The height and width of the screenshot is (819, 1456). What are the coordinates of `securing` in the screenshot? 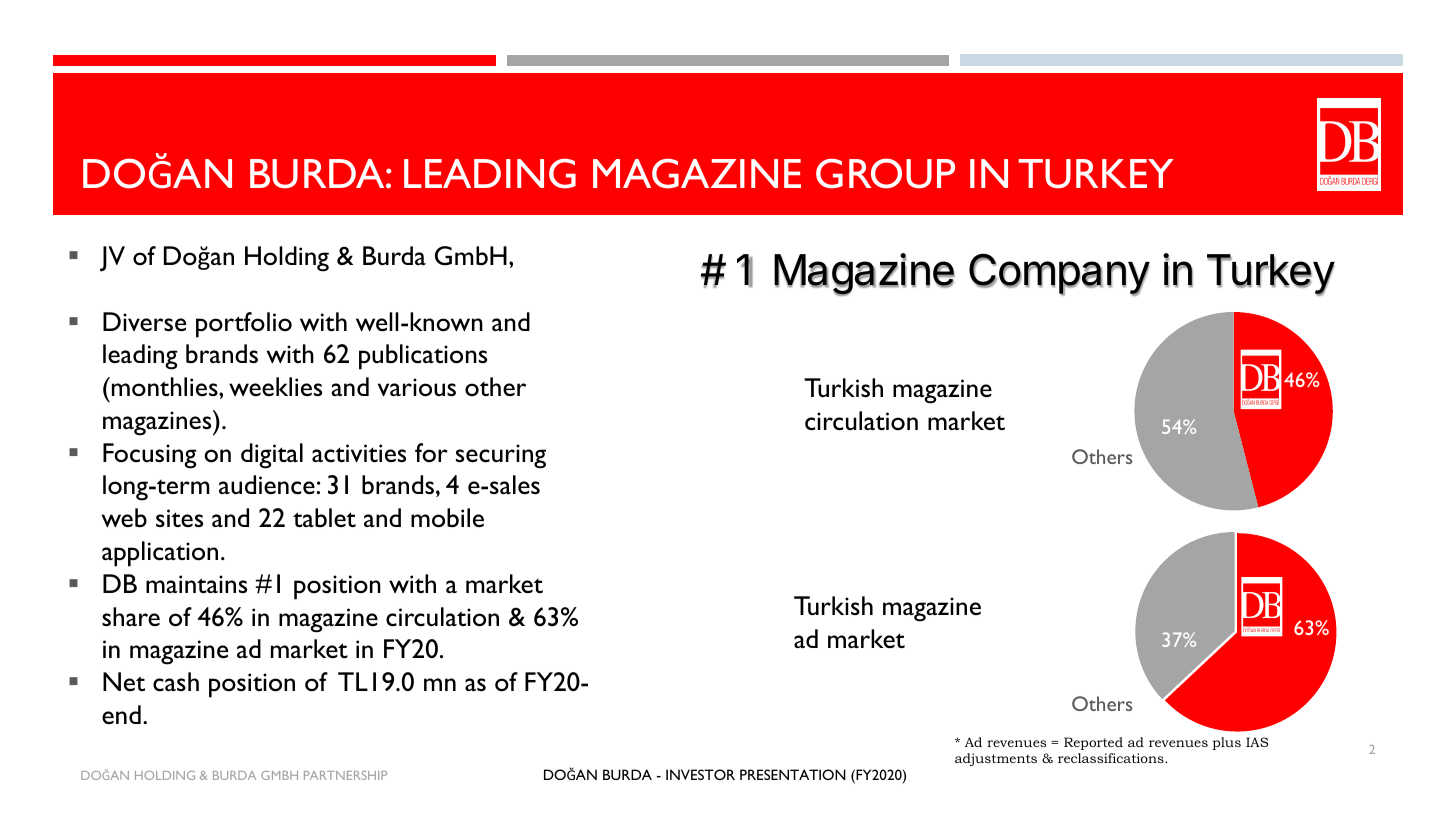 It's located at (501, 456).
